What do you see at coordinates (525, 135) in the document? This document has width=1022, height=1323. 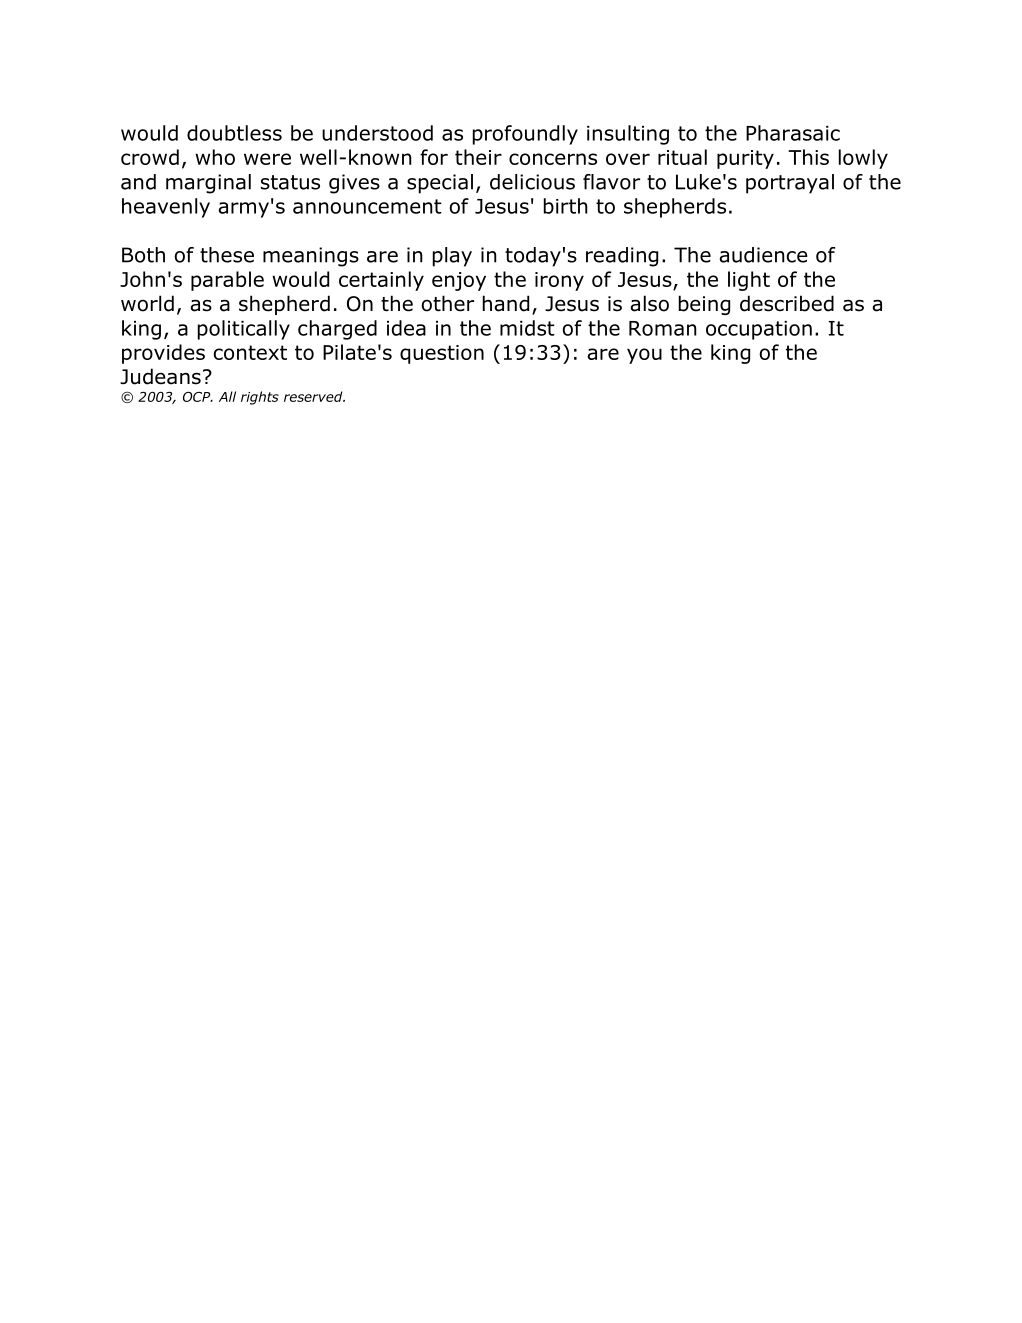 I see `profoundly` at bounding box center [525, 135].
